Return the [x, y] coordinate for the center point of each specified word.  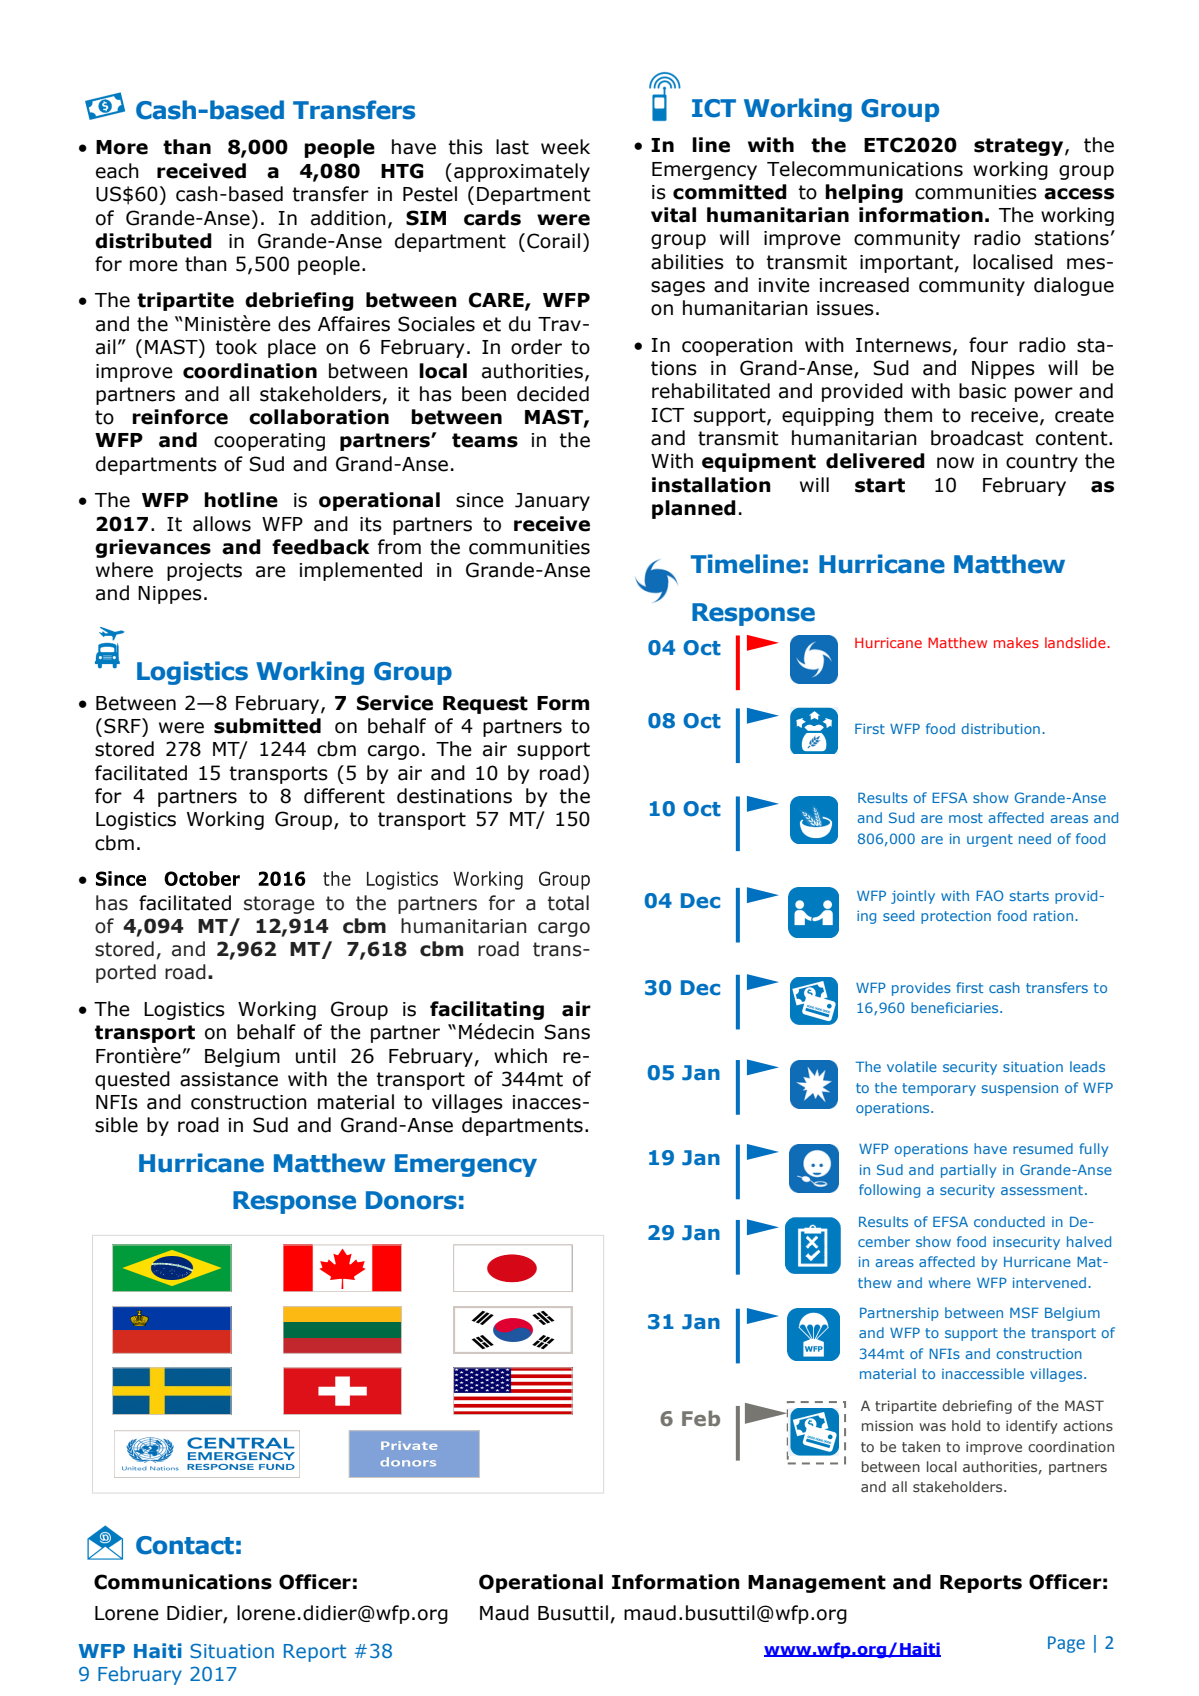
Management [817, 1584]
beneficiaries [956, 1007]
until [316, 1056]
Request [485, 705]
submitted [267, 726]
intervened [1049, 1282]
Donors [411, 1200]
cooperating [269, 442]
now [955, 463]
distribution [1000, 728]
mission [887, 1425]
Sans [567, 1032]
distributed [153, 241]
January [552, 502]
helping [864, 193]
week [565, 147]
